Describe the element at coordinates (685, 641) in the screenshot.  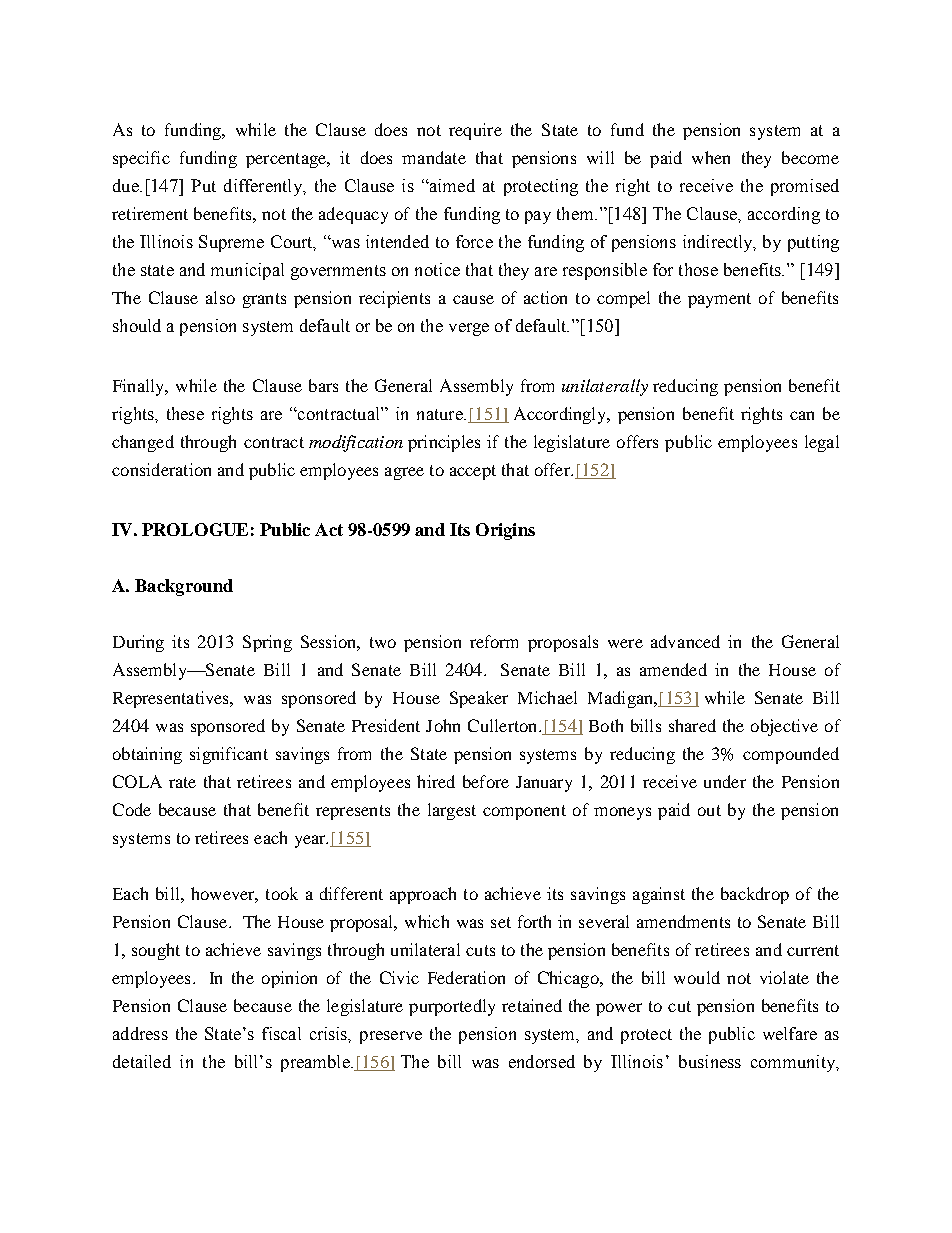
I see `advanced` at that location.
